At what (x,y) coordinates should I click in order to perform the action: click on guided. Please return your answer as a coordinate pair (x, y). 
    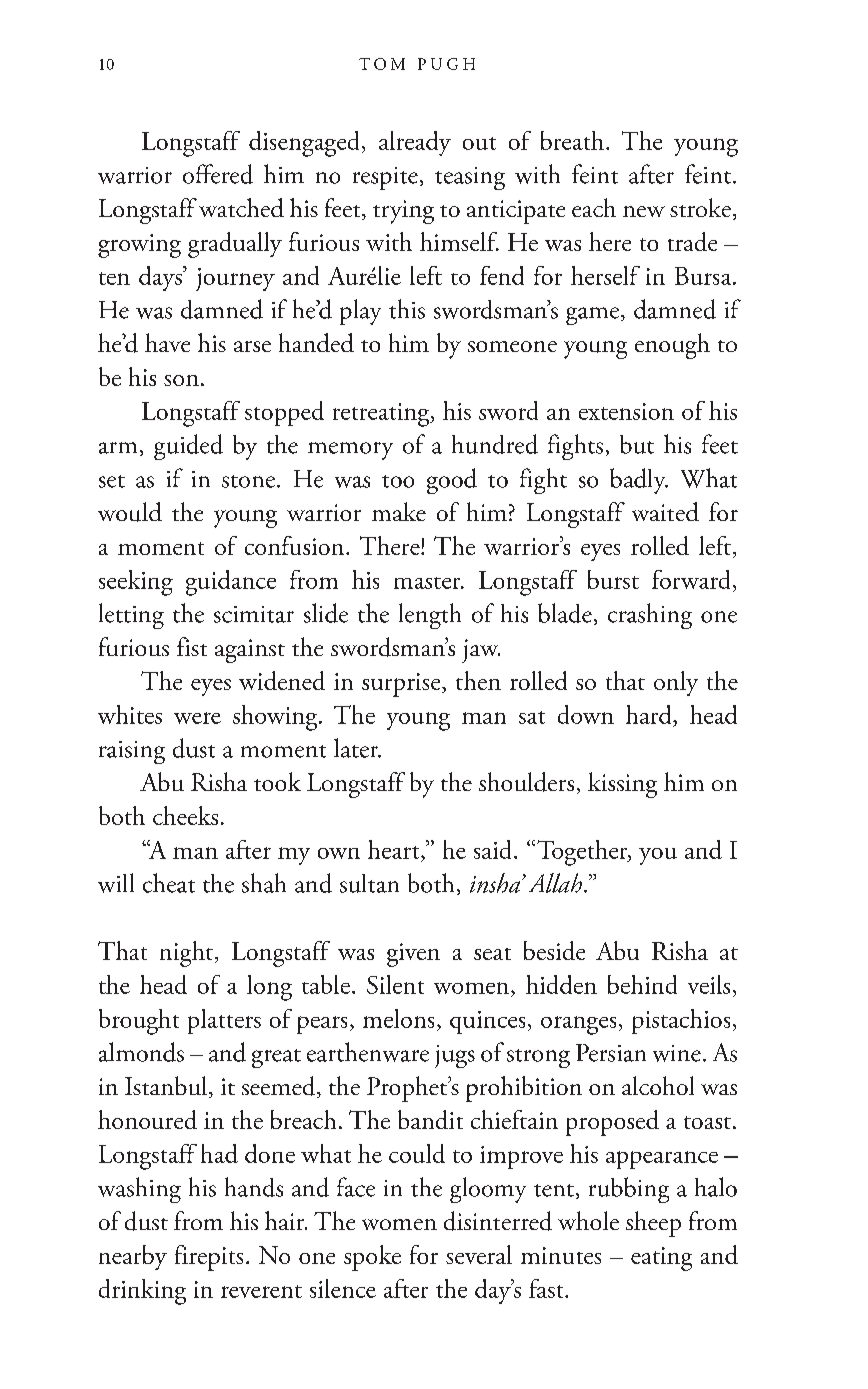
    Looking at the image, I should click on (188, 447).
